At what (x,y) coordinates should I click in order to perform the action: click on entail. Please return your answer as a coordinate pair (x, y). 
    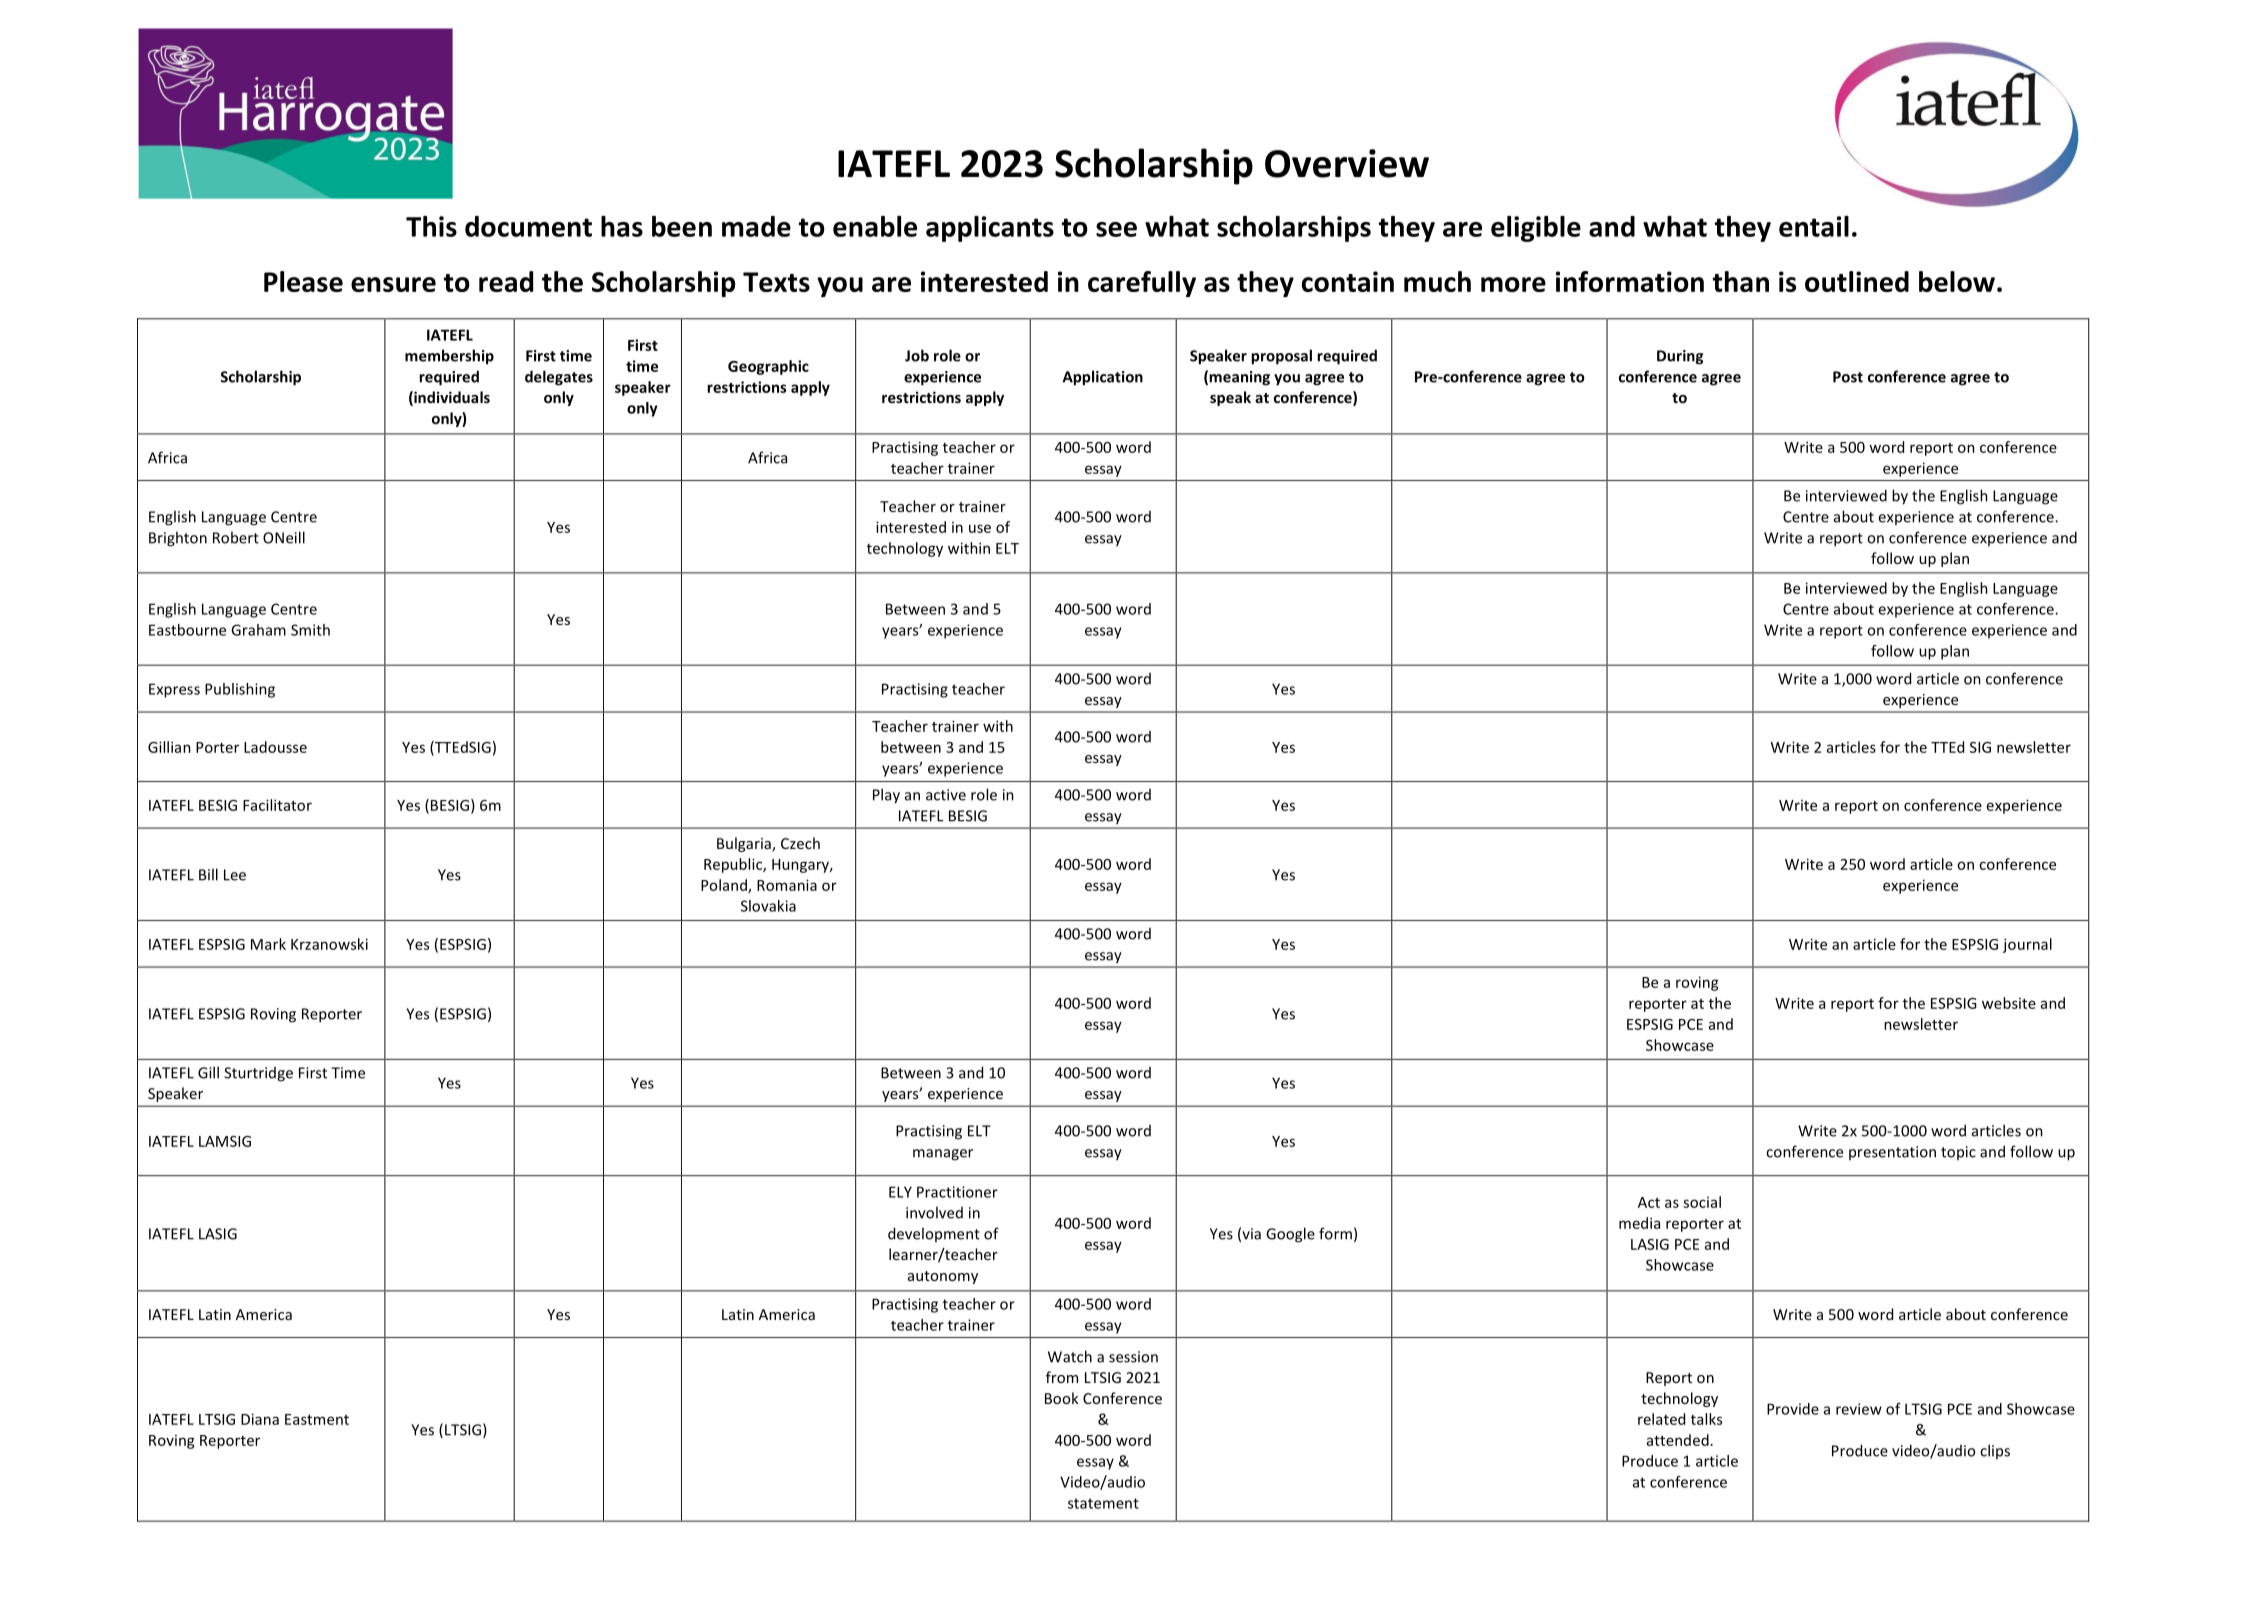
    Looking at the image, I should click on (1814, 226).
